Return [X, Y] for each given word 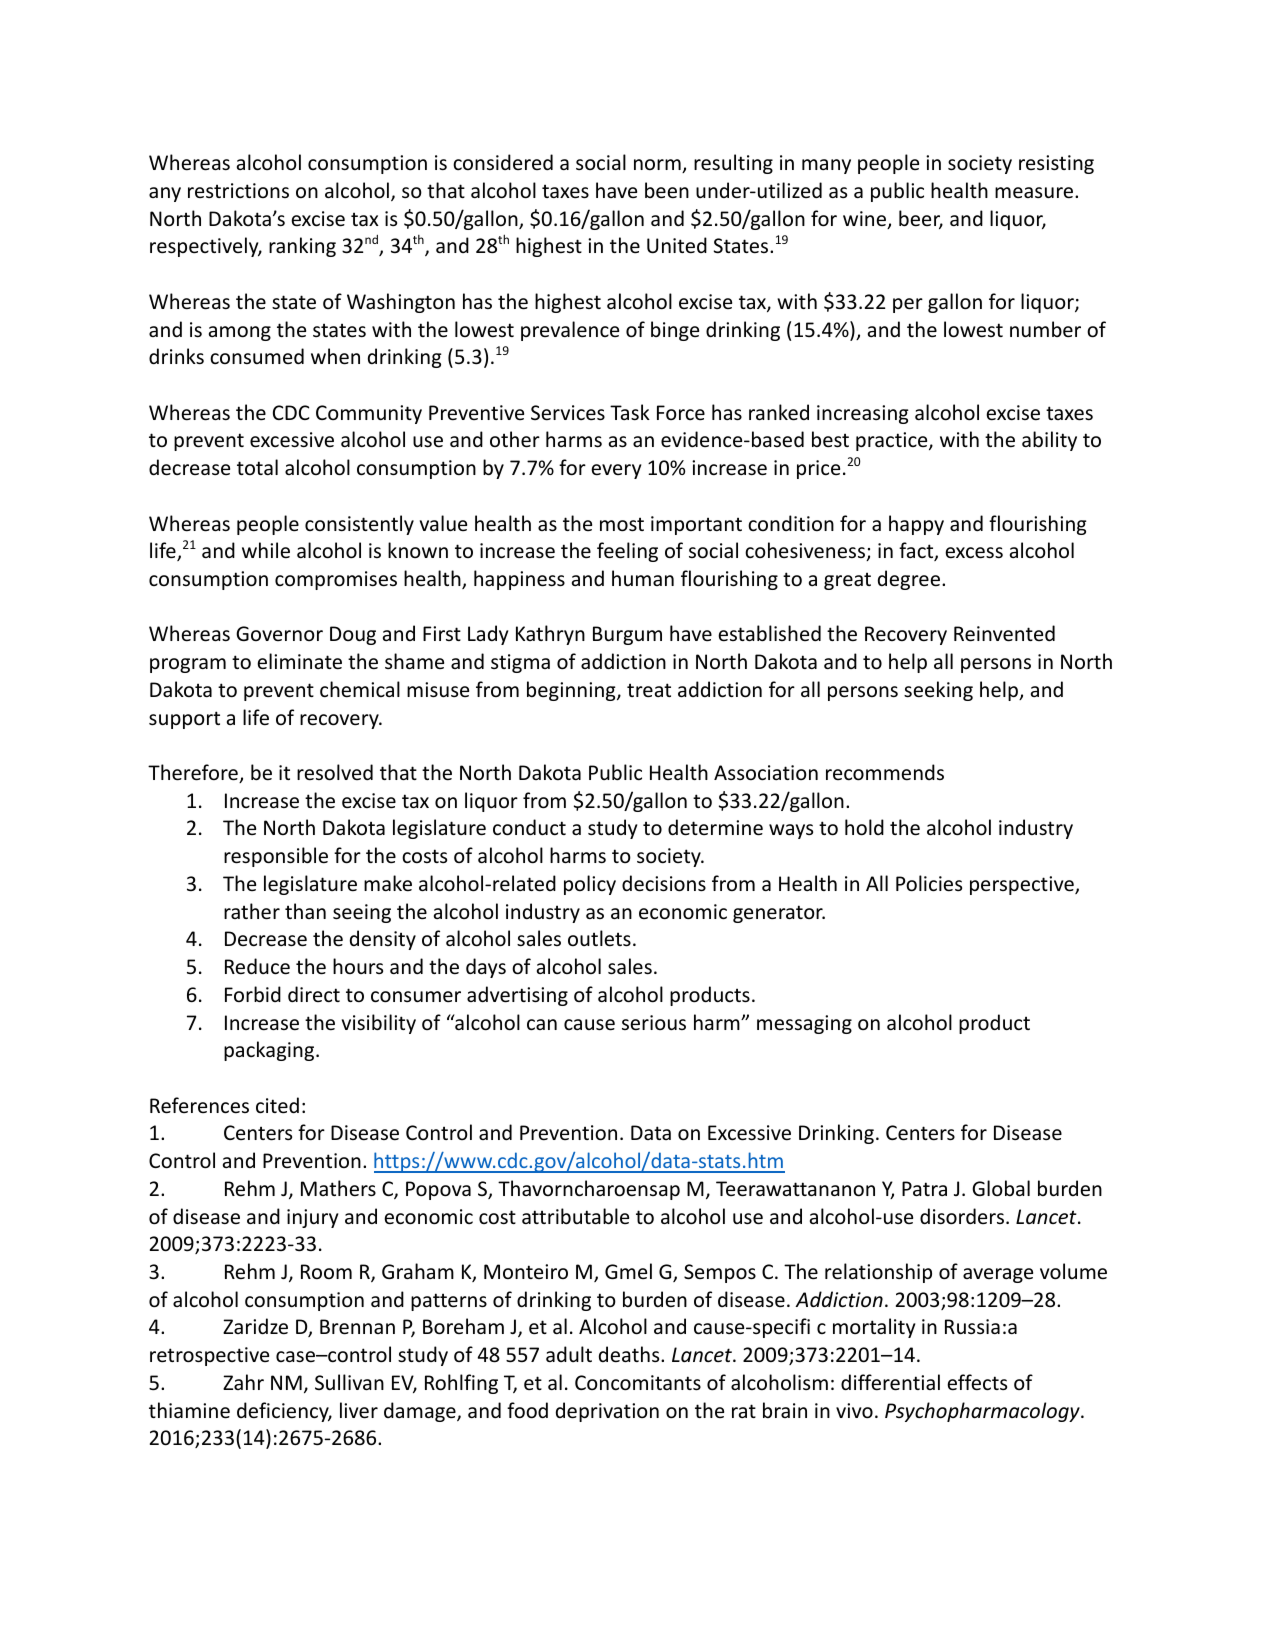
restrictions [238, 190]
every [616, 471]
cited [277, 1105]
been [667, 190]
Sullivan [349, 1382]
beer [921, 219]
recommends [885, 772]
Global [1001, 1188]
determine [715, 827]
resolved [335, 772]
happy [916, 525]
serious [654, 1023]
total [257, 467]
